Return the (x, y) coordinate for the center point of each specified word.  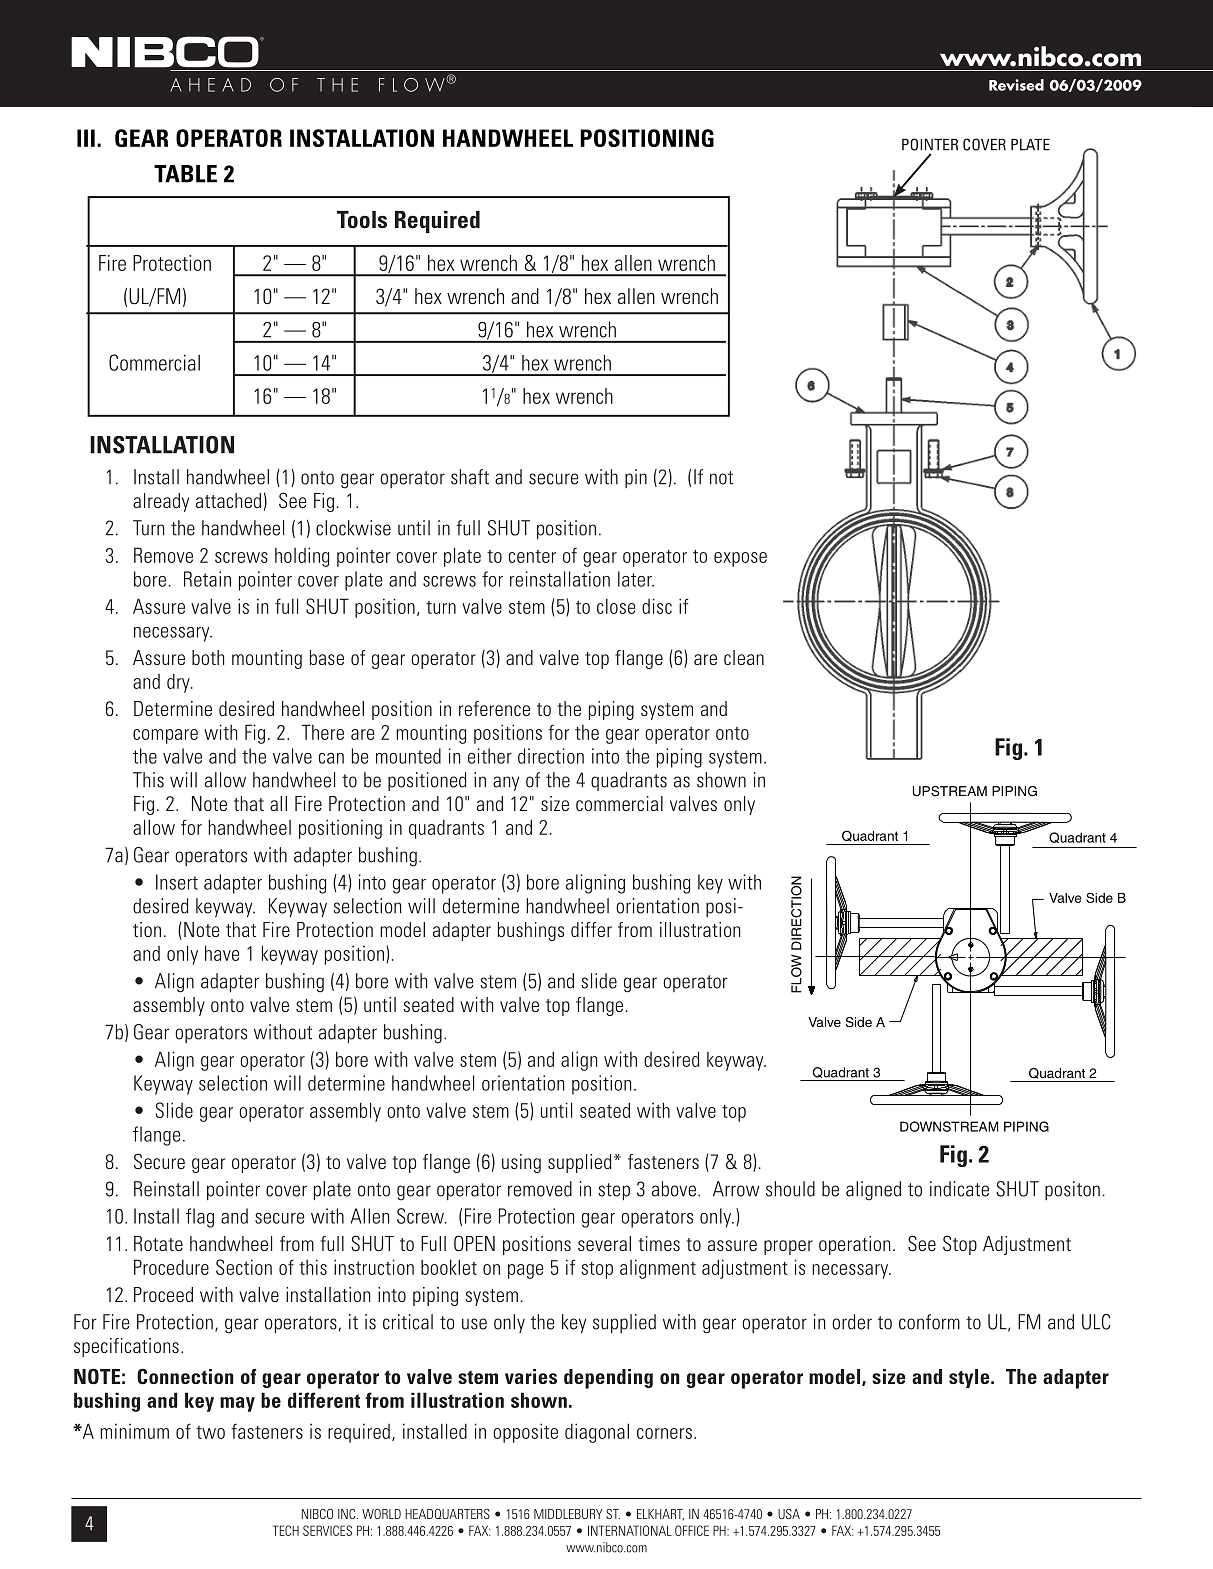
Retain (207, 579)
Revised (1016, 85)
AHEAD (210, 85)
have (222, 953)
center (532, 556)
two (210, 1432)
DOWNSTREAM (949, 1126)
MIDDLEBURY (568, 1514)
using (521, 1163)
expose (740, 559)
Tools (362, 219)
